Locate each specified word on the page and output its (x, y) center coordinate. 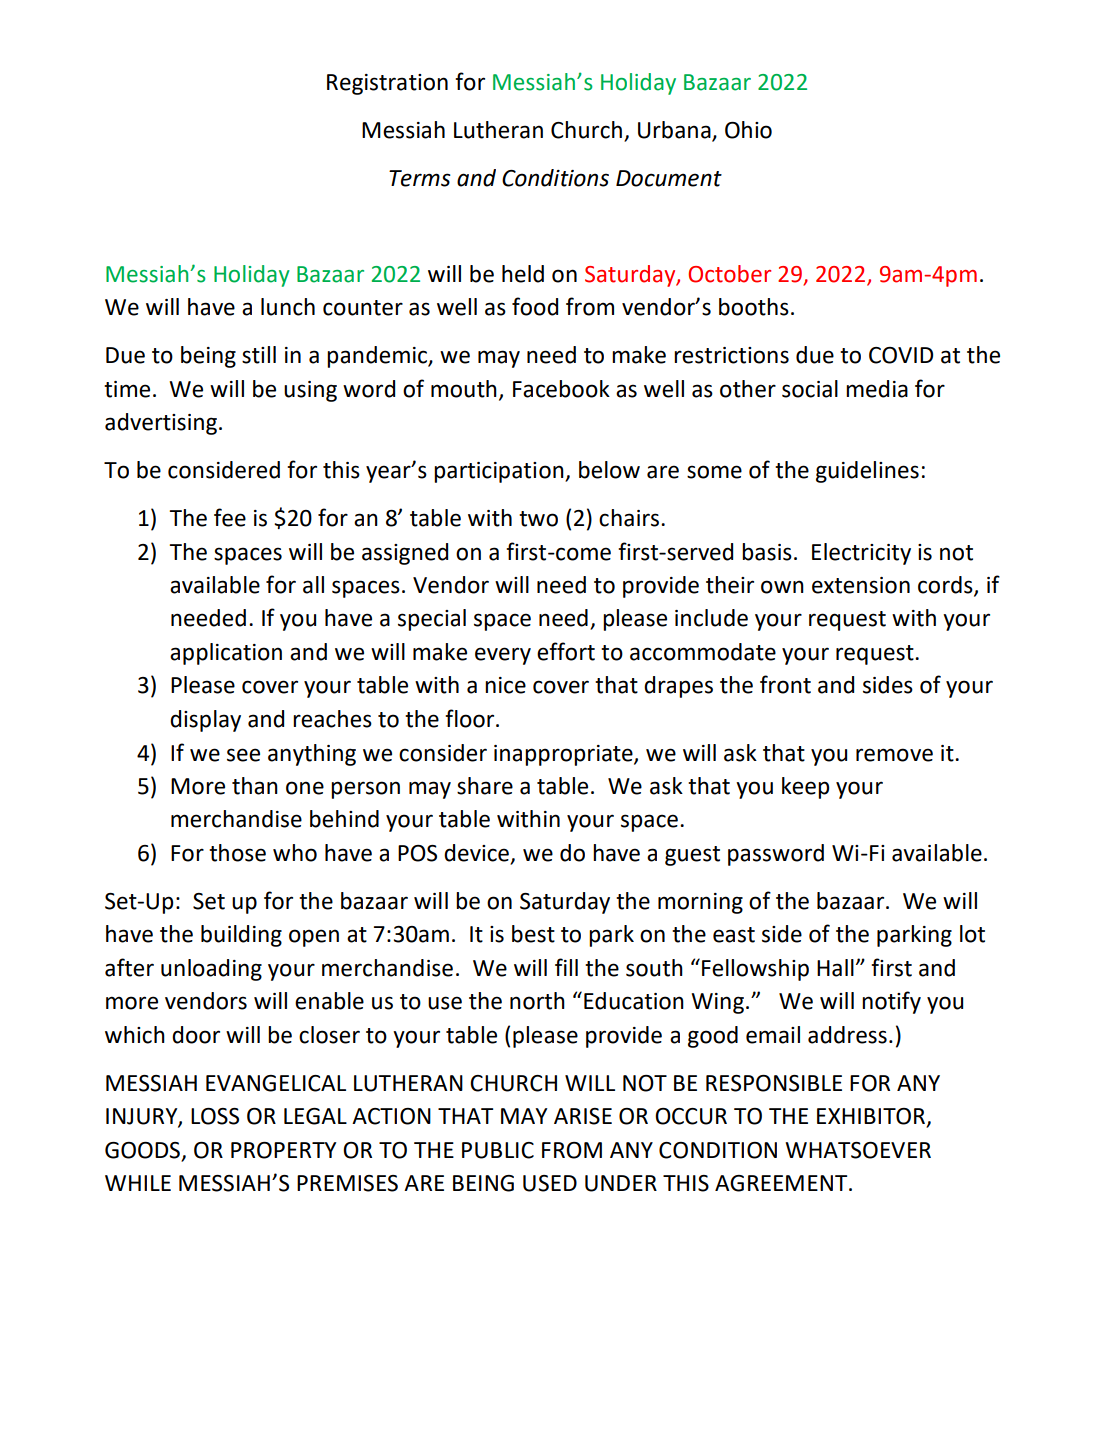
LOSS (215, 1116)
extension (861, 585)
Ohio (748, 130)
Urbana (674, 130)
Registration (387, 84)
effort (566, 651)
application (226, 654)
